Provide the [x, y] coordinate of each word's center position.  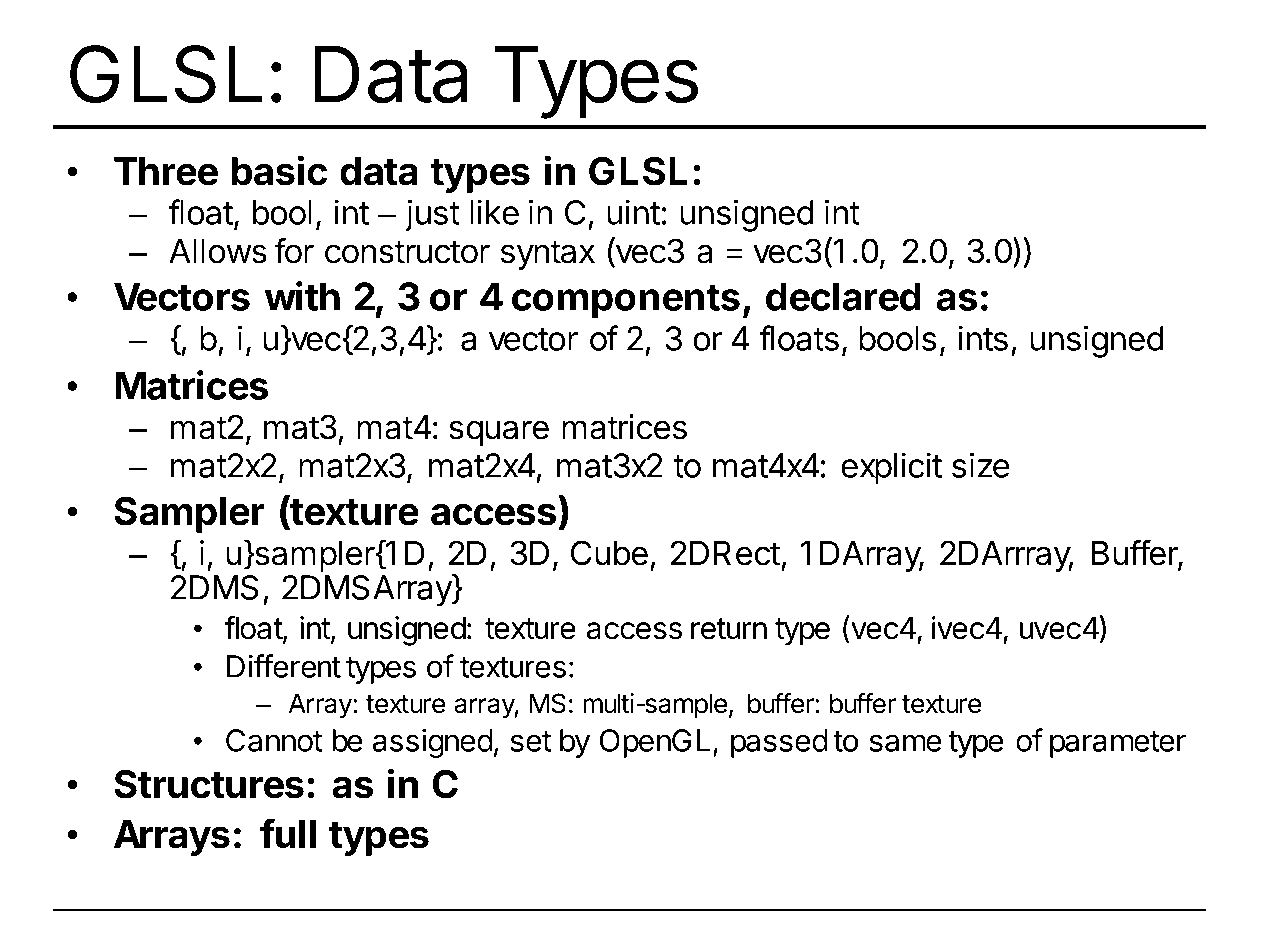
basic [279, 170]
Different [284, 666]
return [729, 629]
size [980, 465]
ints [983, 338]
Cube [609, 553]
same [906, 743]
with [302, 296]
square [499, 433]
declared [843, 296]
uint [633, 212]
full [288, 833]
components [626, 301]
